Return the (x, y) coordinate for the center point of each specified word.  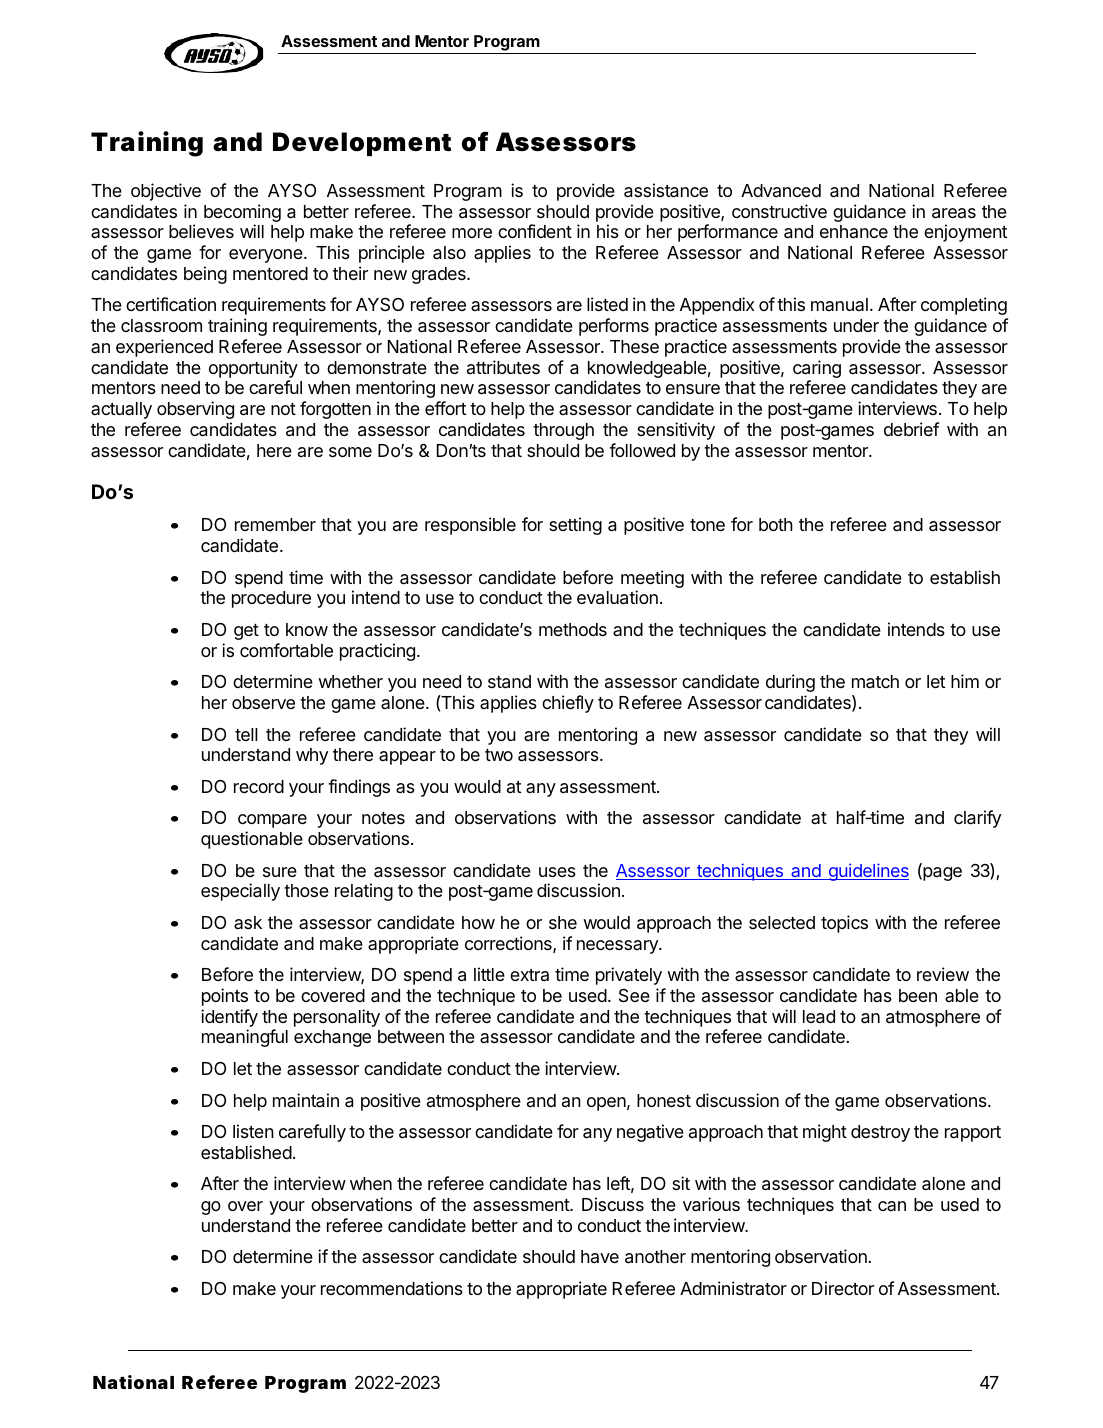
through (563, 431)
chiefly (568, 704)
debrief (911, 429)
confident (535, 231)
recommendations (392, 1288)
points (225, 997)
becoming (242, 214)
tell (246, 734)
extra (529, 975)
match (875, 682)
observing (195, 410)
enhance (854, 231)
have (600, 1256)
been (918, 995)
